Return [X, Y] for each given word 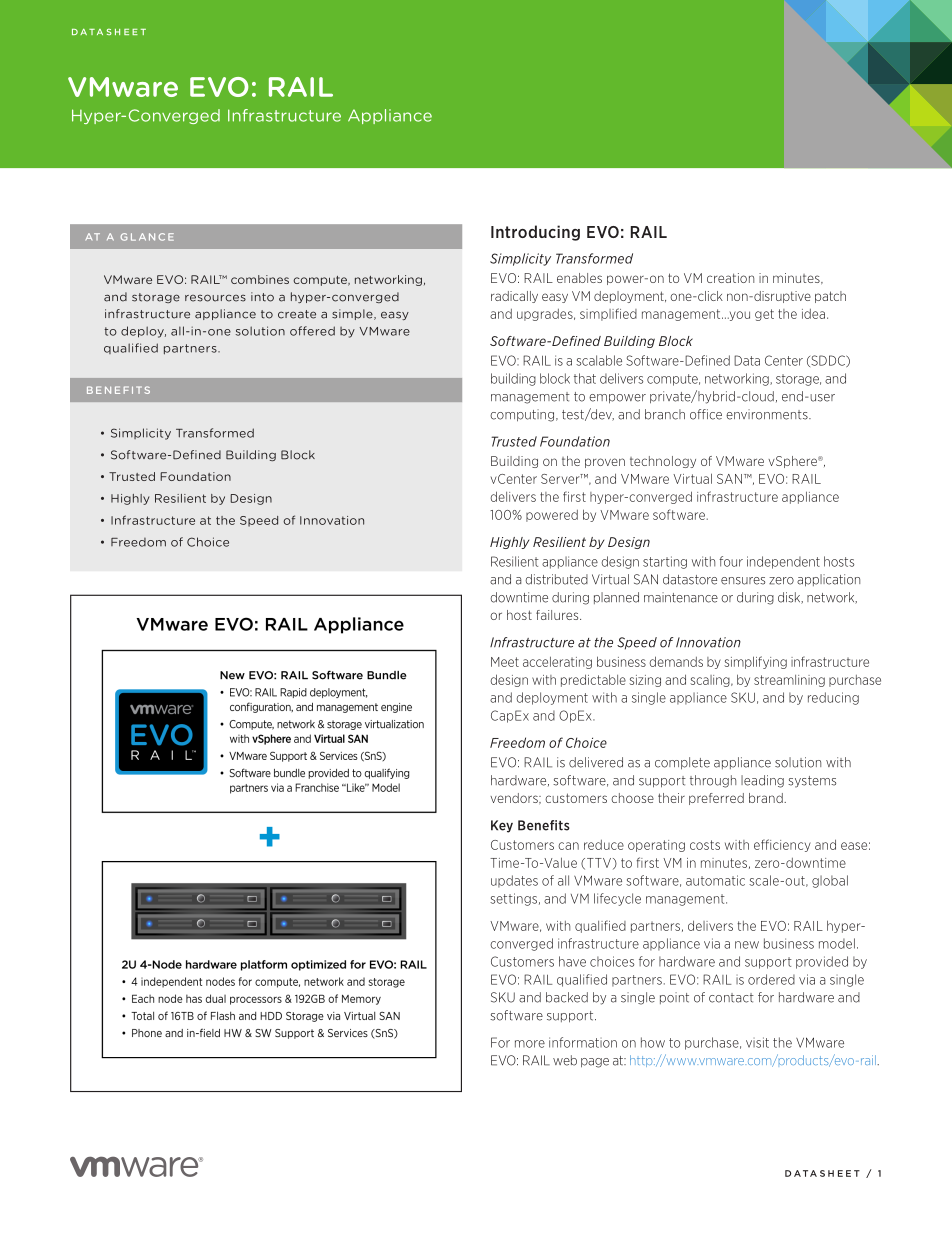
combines [260, 279]
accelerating [557, 662]
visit [757, 1042]
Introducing [535, 233]
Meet [505, 662]
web [565, 1060]
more [530, 1044]
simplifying [755, 662]
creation [730, 278]
